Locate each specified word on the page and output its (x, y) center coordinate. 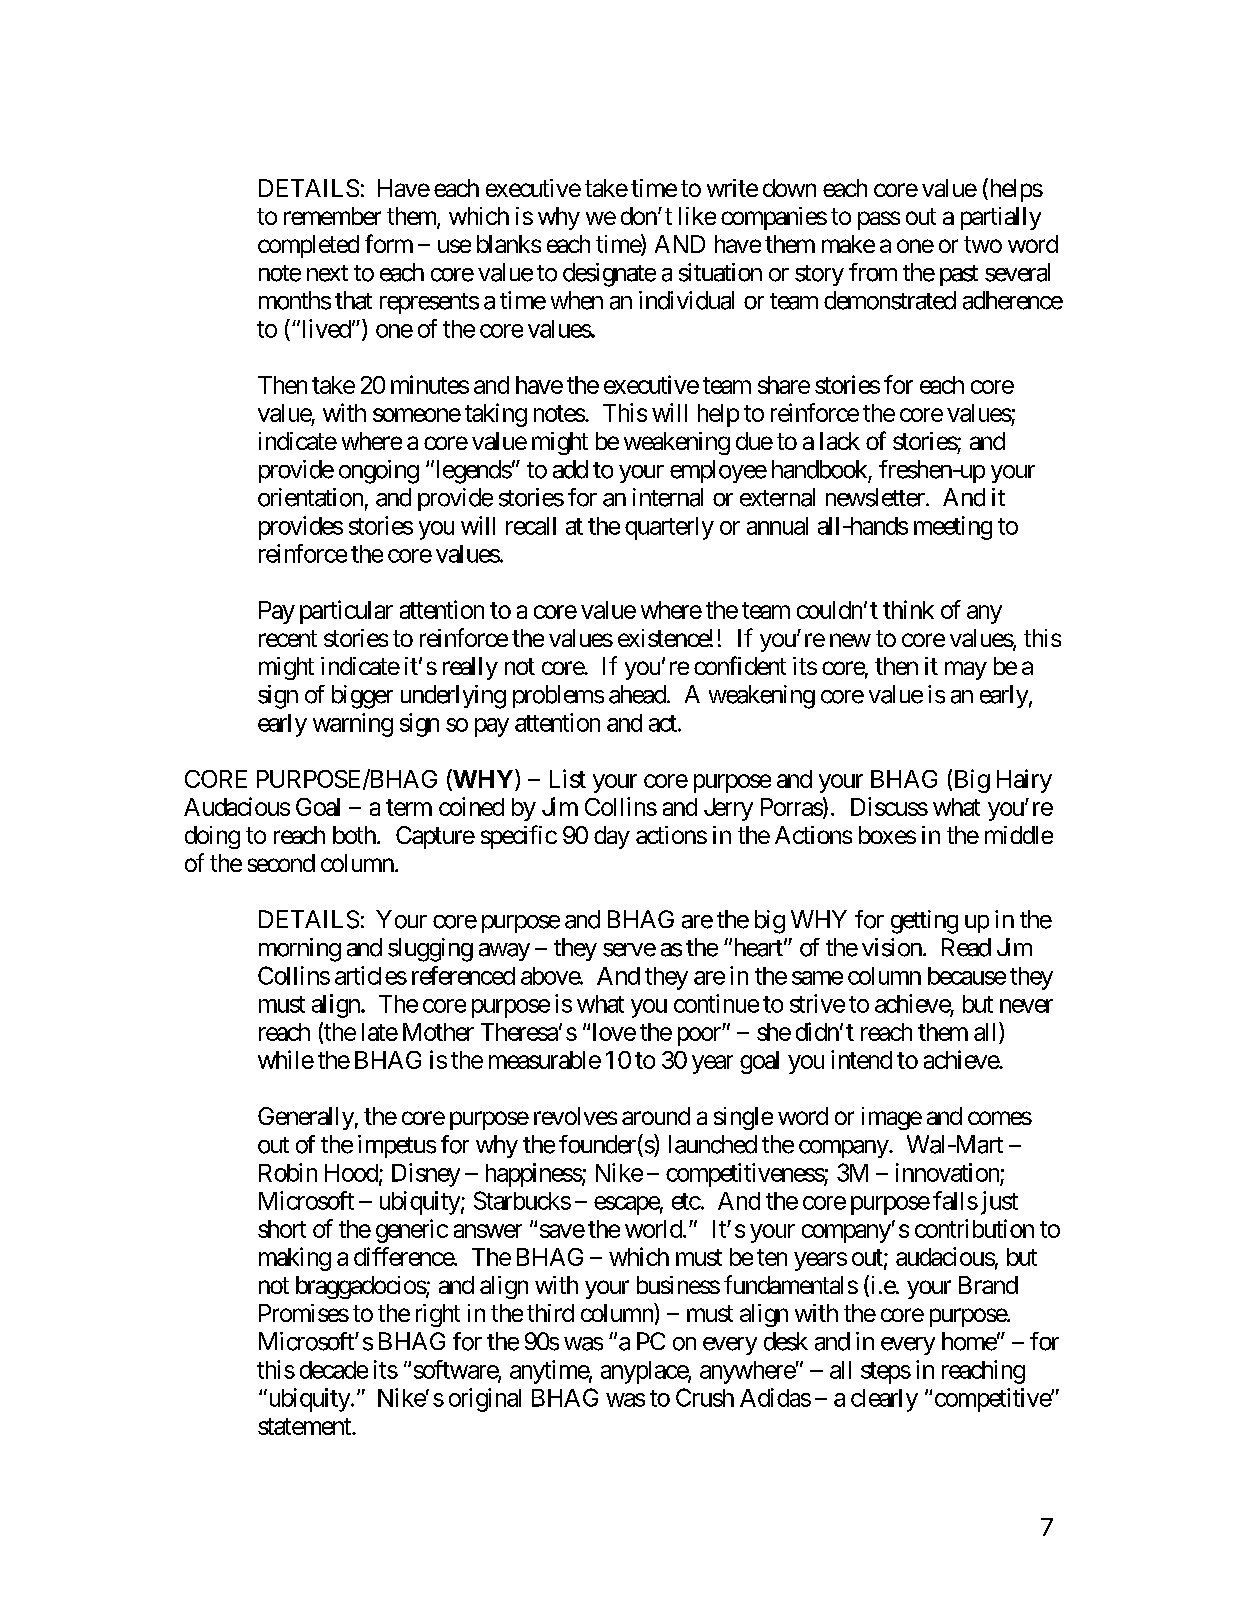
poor (700, 1036)
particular (346, 612)
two (983, 244)
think (908, 609)
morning (300, 950)
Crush (705, 1397)
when (577, 300)
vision (892, 947)
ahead (637, 694)
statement (305, 1426)
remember (332, 216)
